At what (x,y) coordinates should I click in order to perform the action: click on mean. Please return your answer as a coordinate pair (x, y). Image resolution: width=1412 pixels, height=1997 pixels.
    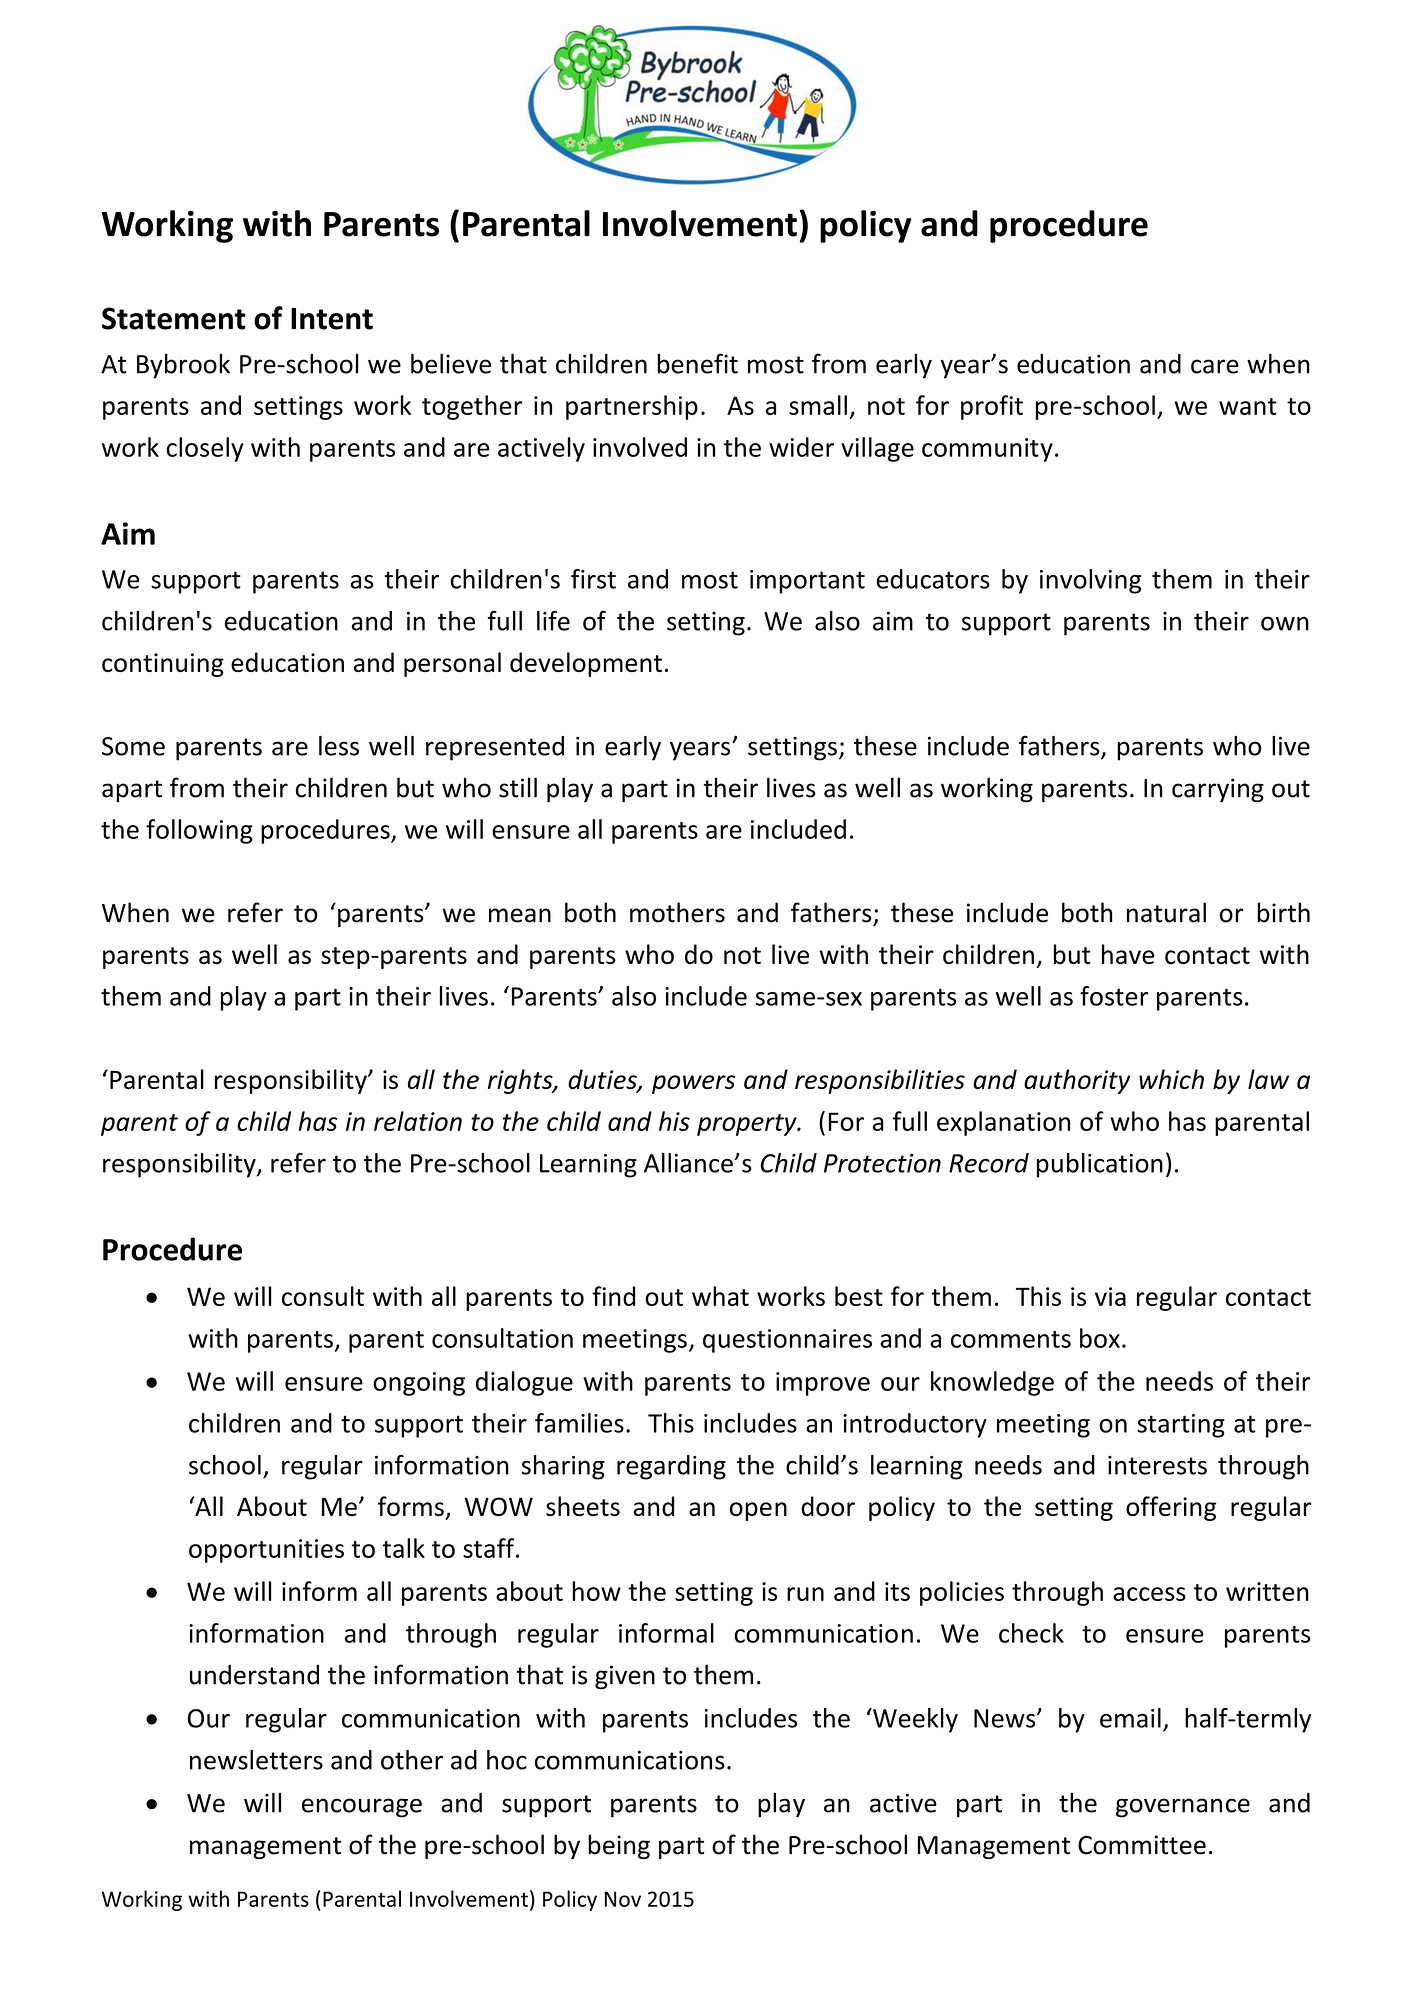
    Looking at the image, I should click on (520, 915).
